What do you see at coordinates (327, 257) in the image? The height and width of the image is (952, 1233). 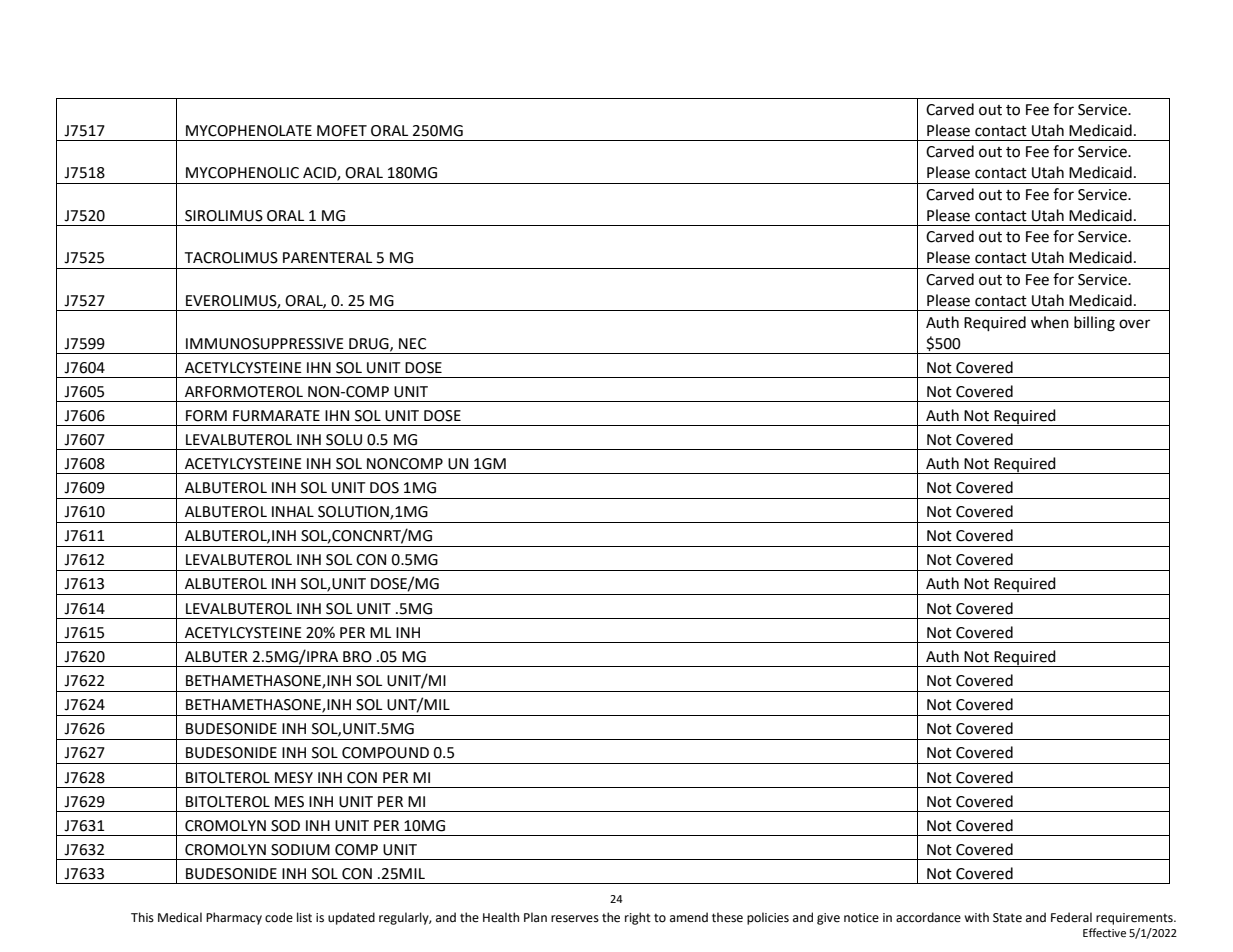 I see `PARENTERAL` at bounding box center [327, 257].
